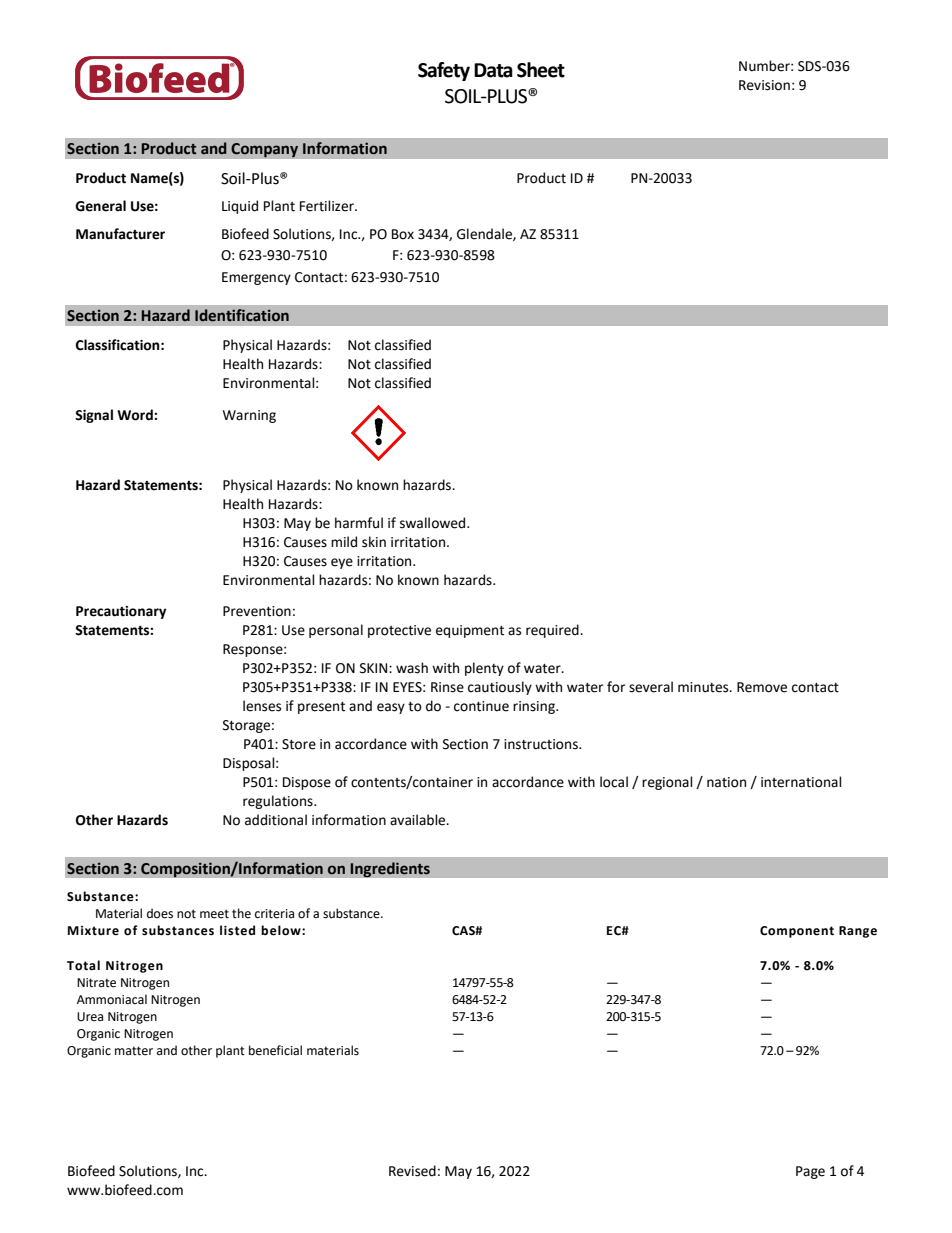  Describe the element at coordinates (553, 631) in the screenshot. I see `required` at that location.
